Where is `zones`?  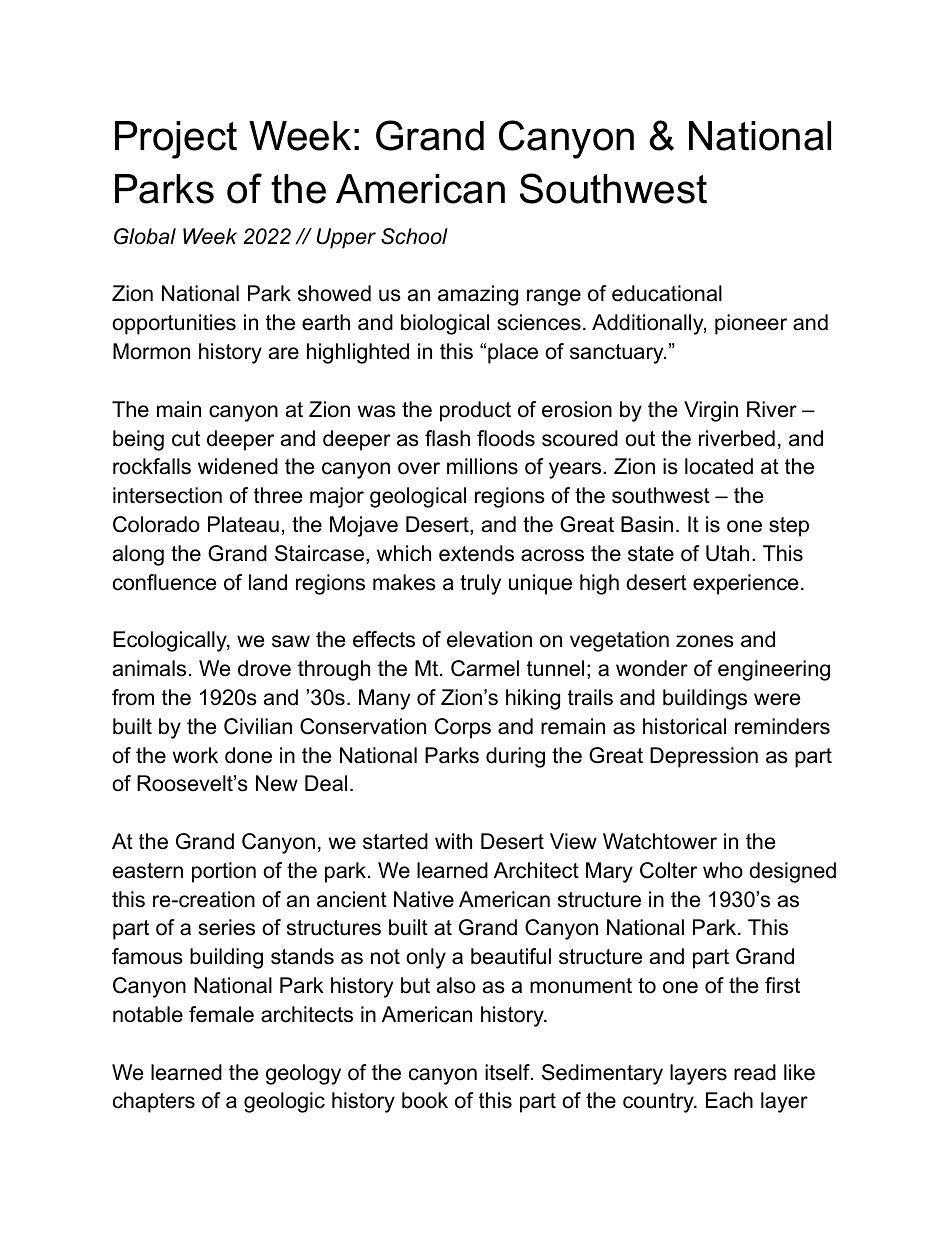 zones is located at coordinates (705, 641).
